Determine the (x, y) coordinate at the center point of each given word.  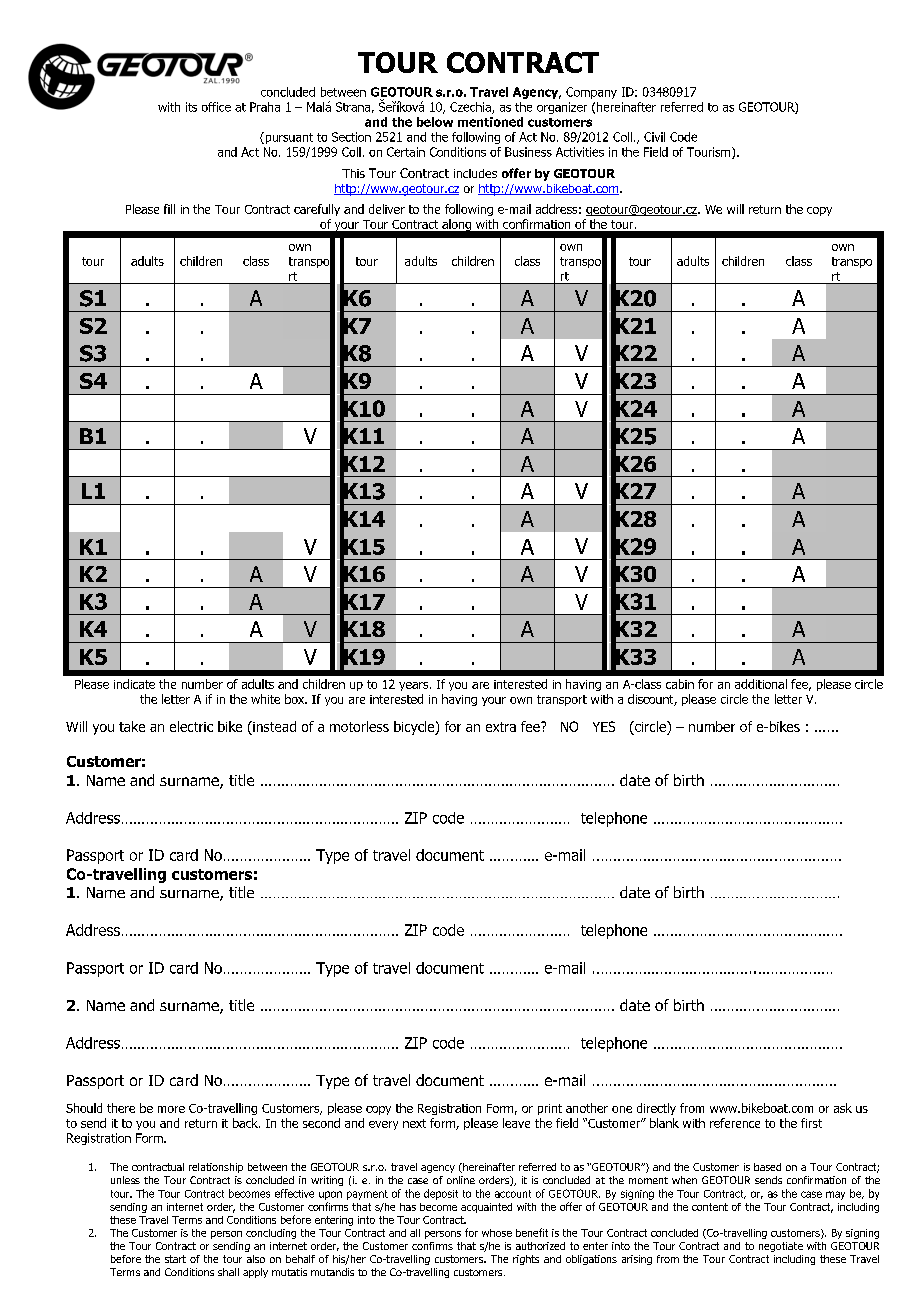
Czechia (471, 108)
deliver (387, 209)
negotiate (781, 1247)
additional (761, 684)
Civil (654, 137)
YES (604, 726)
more (171, 1109)
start (175, 1259)
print (550, 1109)
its (191, 107)
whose (497, 1233)
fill (169, 209)
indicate (134, 684)
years (415, 686)
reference (735, 1123)
